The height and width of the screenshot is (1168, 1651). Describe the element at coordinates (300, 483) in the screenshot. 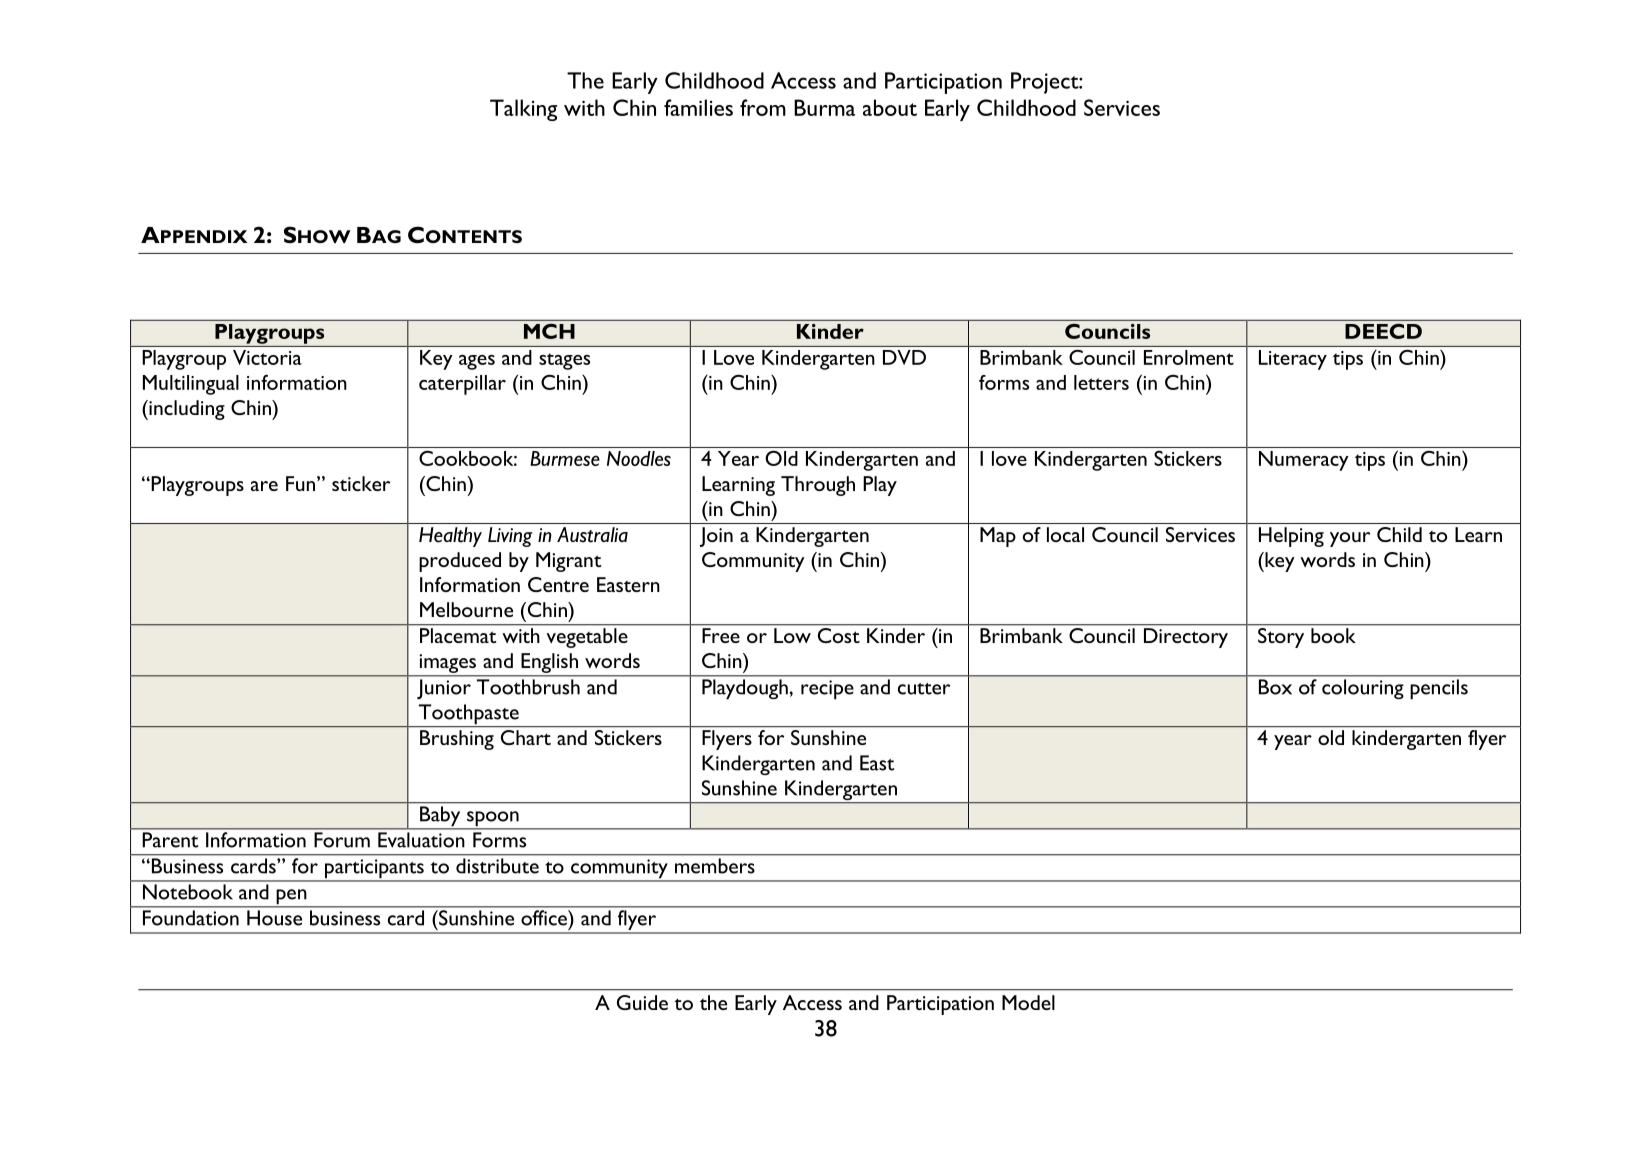

I see `Fun` at that location.
